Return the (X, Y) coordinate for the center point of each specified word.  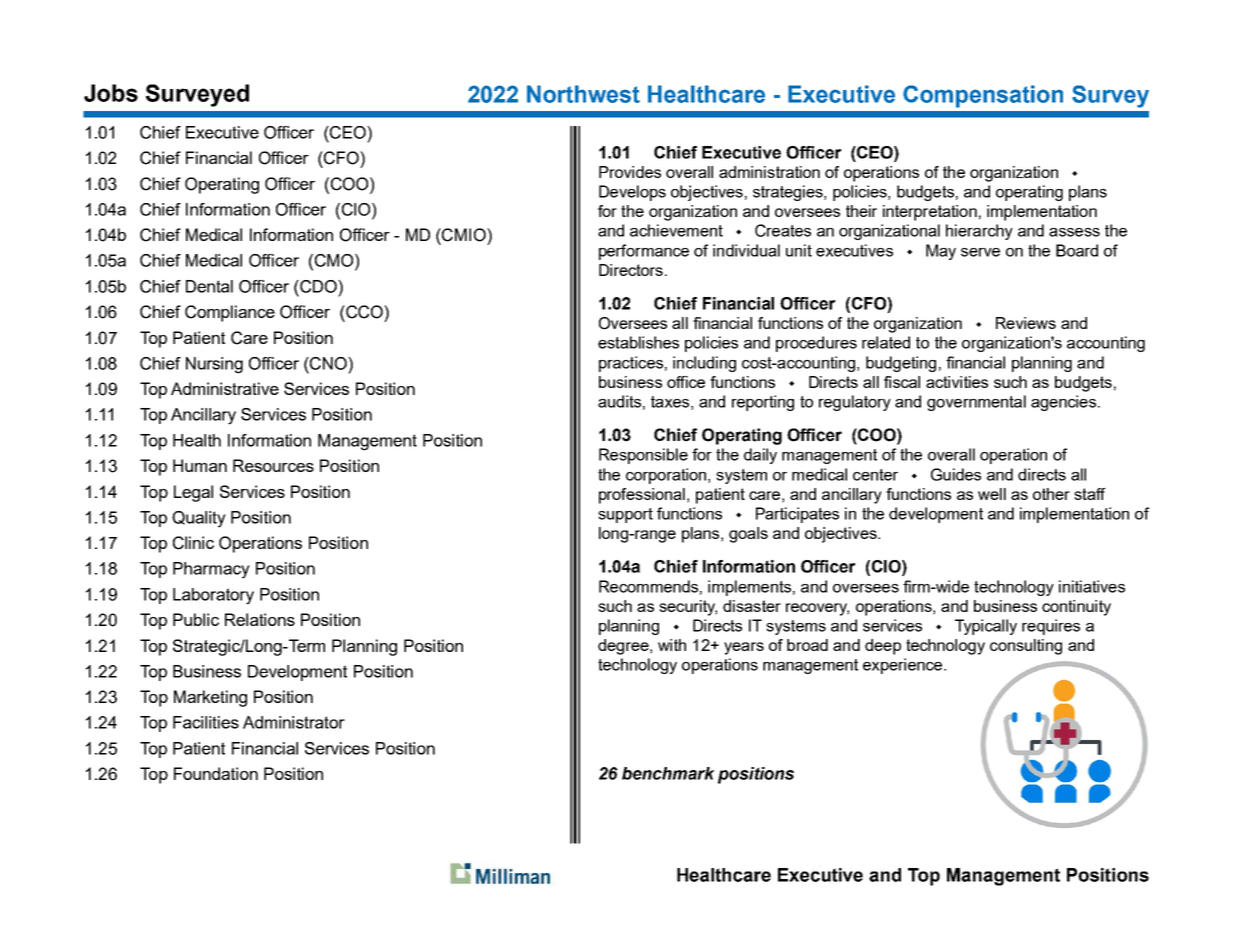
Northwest (583, 94)
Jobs (111, 93)
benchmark (668, 773)
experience (904, 666)
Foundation (216, 773)
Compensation (983, 96)
